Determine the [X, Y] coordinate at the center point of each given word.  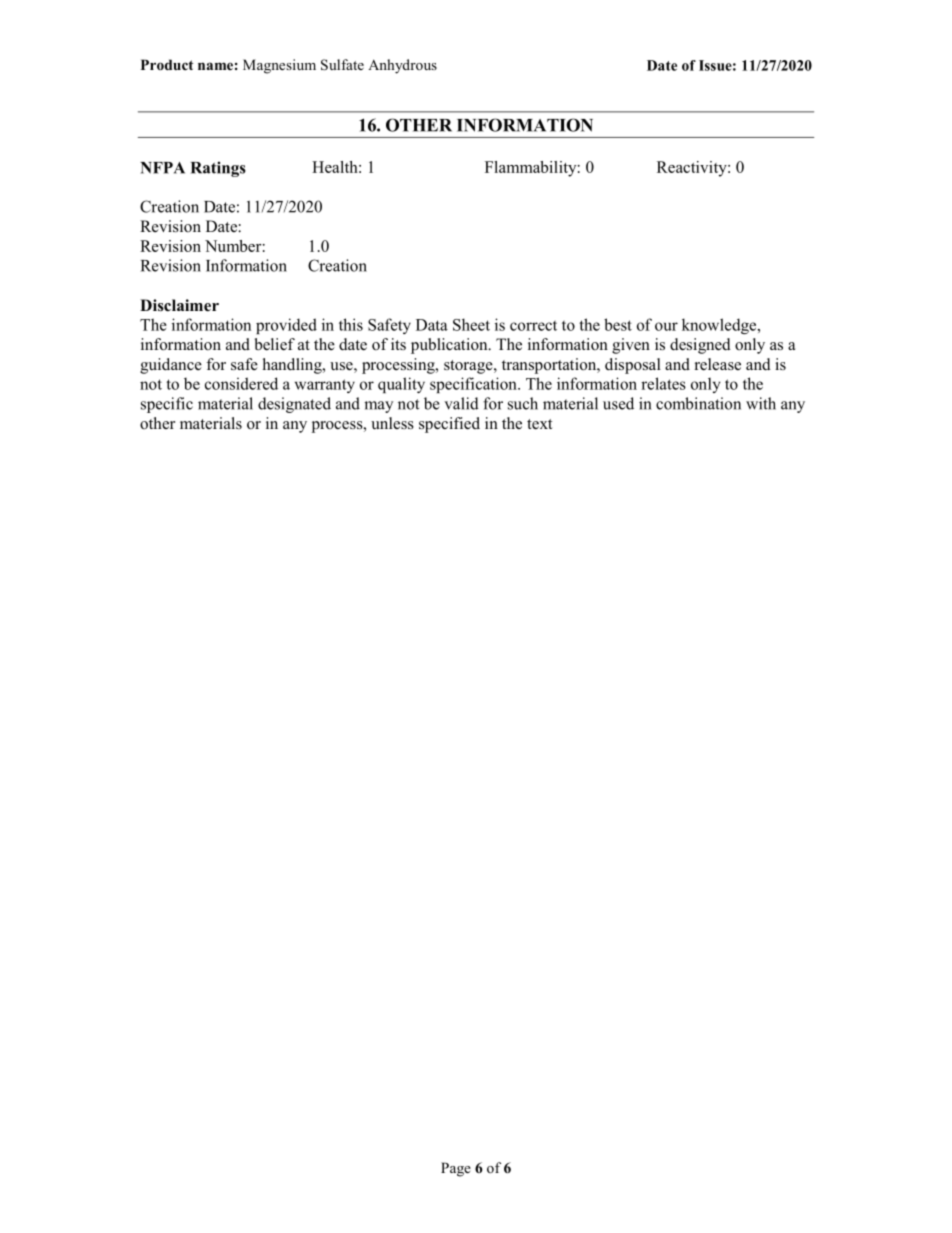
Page [456, 1169]
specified [449, 425]
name [215, 66]
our [666, 326]
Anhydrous [402, 66]
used [618, 403]
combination [698, 403]
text [539, 424]
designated [294, 405]
